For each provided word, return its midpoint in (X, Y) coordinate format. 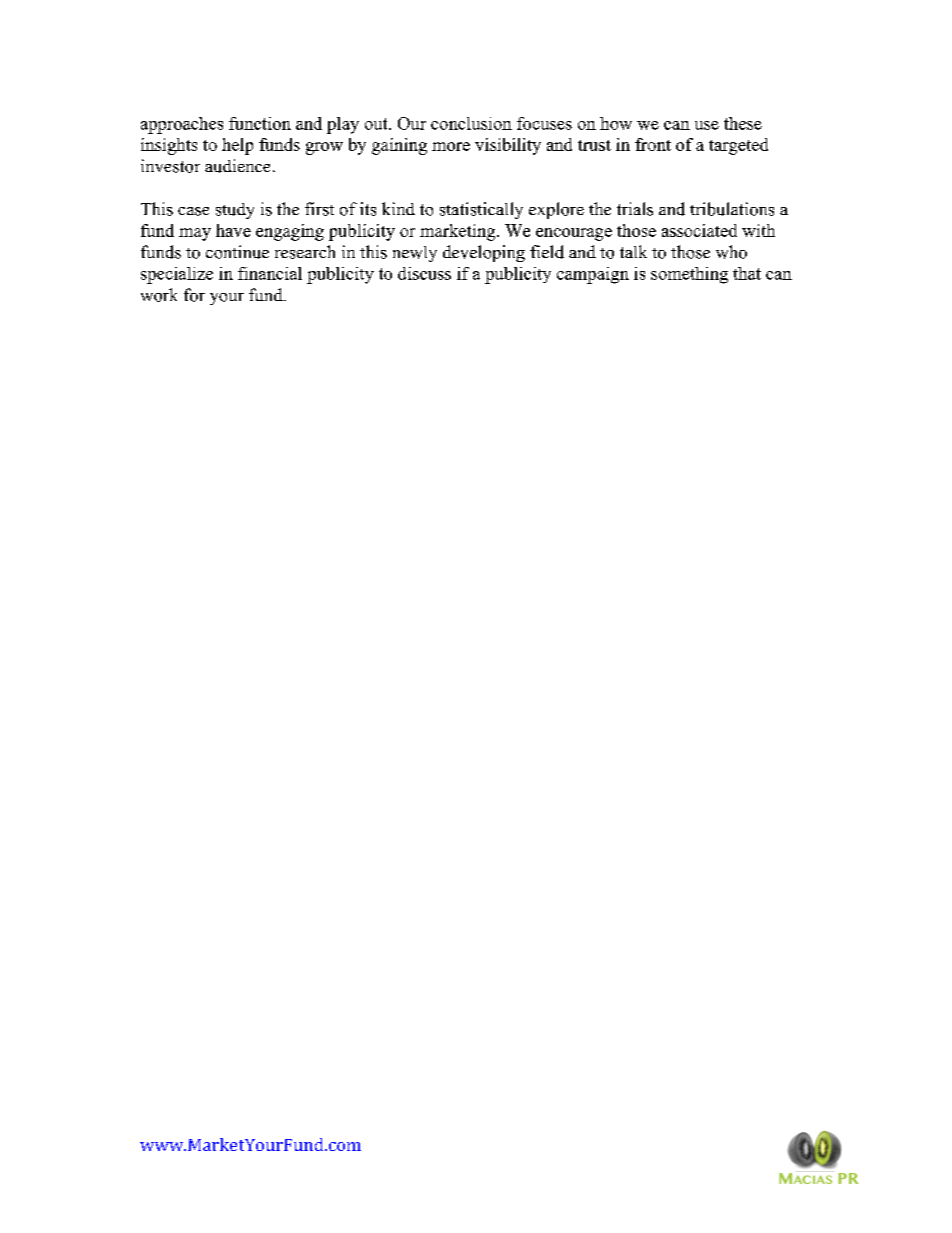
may (195, 234)
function (260, 123)
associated (699, 230)
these (743, 123)
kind (398, 208)
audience (237, 166)
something (689, 275)
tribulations (732, 209)
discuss (424, 273)
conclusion (471, 123)
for (194, 295)
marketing (459, 232)
